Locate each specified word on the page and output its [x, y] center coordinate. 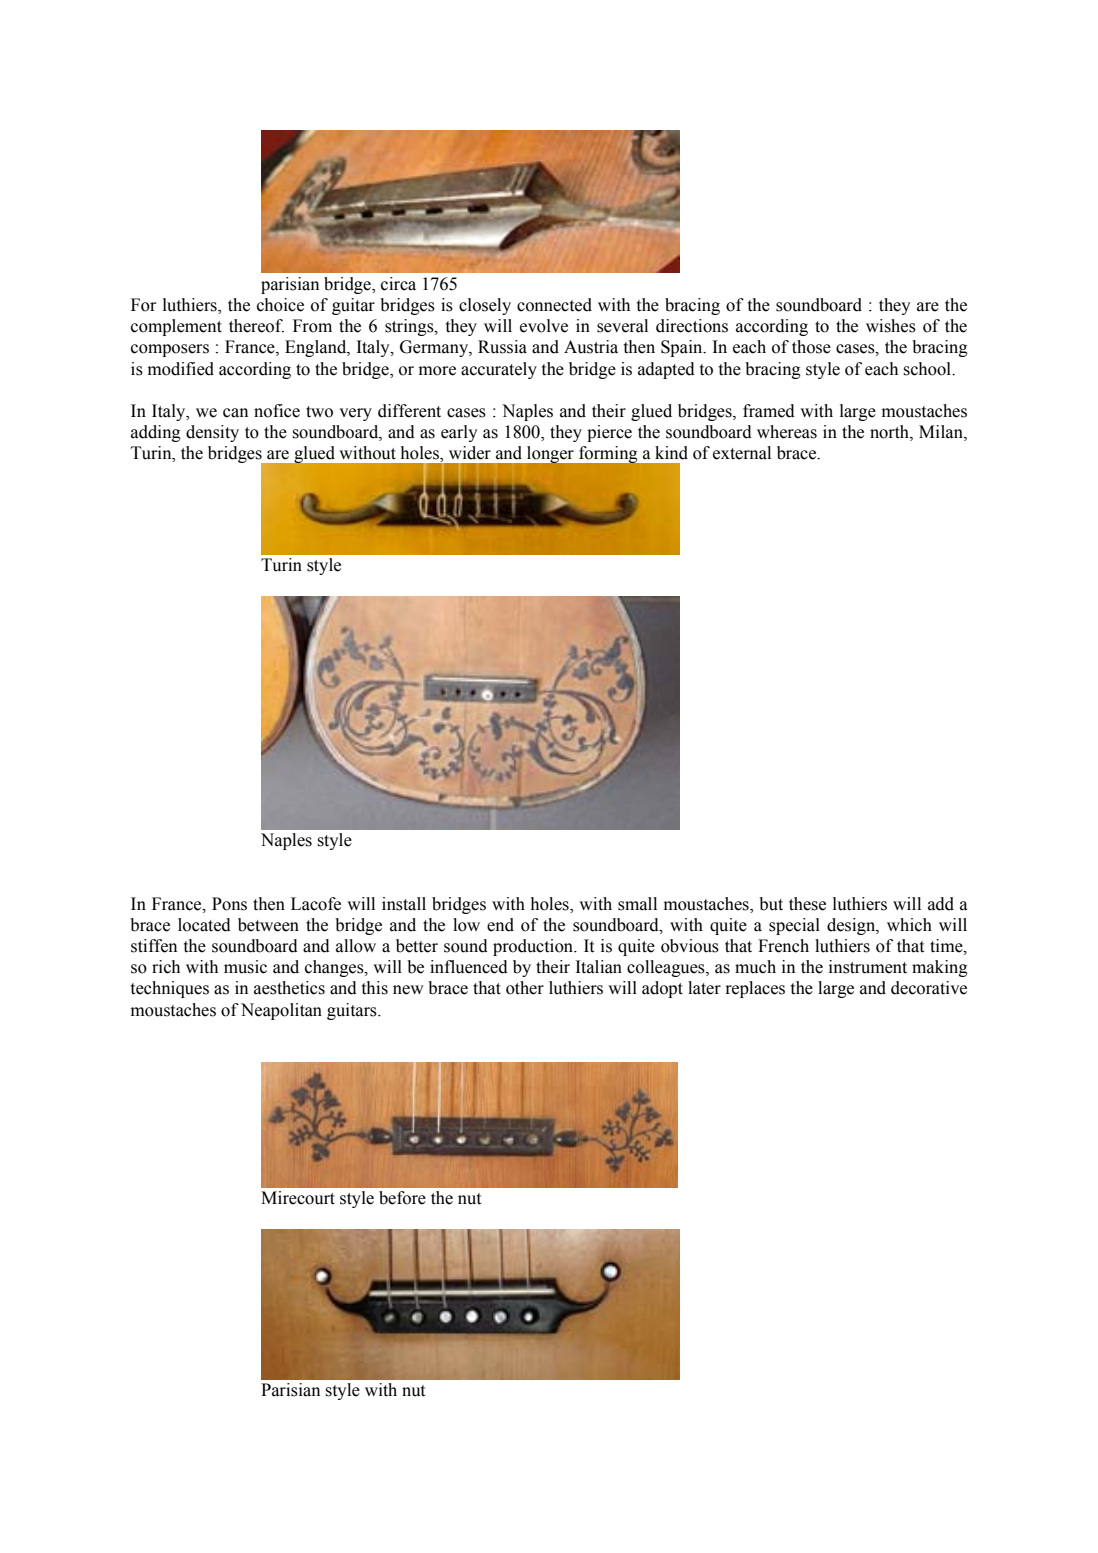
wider [470, 453]
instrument [868, 967]
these [807, 904]
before [402, 1198]
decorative [929, 988]
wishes [891, 326]
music [245, 967]
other [525, 988]
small [637, 904]
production [534, 947]
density [212, 433]
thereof [256, 326]
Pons [229, 904]
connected [554, 305]
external [742, 453]
